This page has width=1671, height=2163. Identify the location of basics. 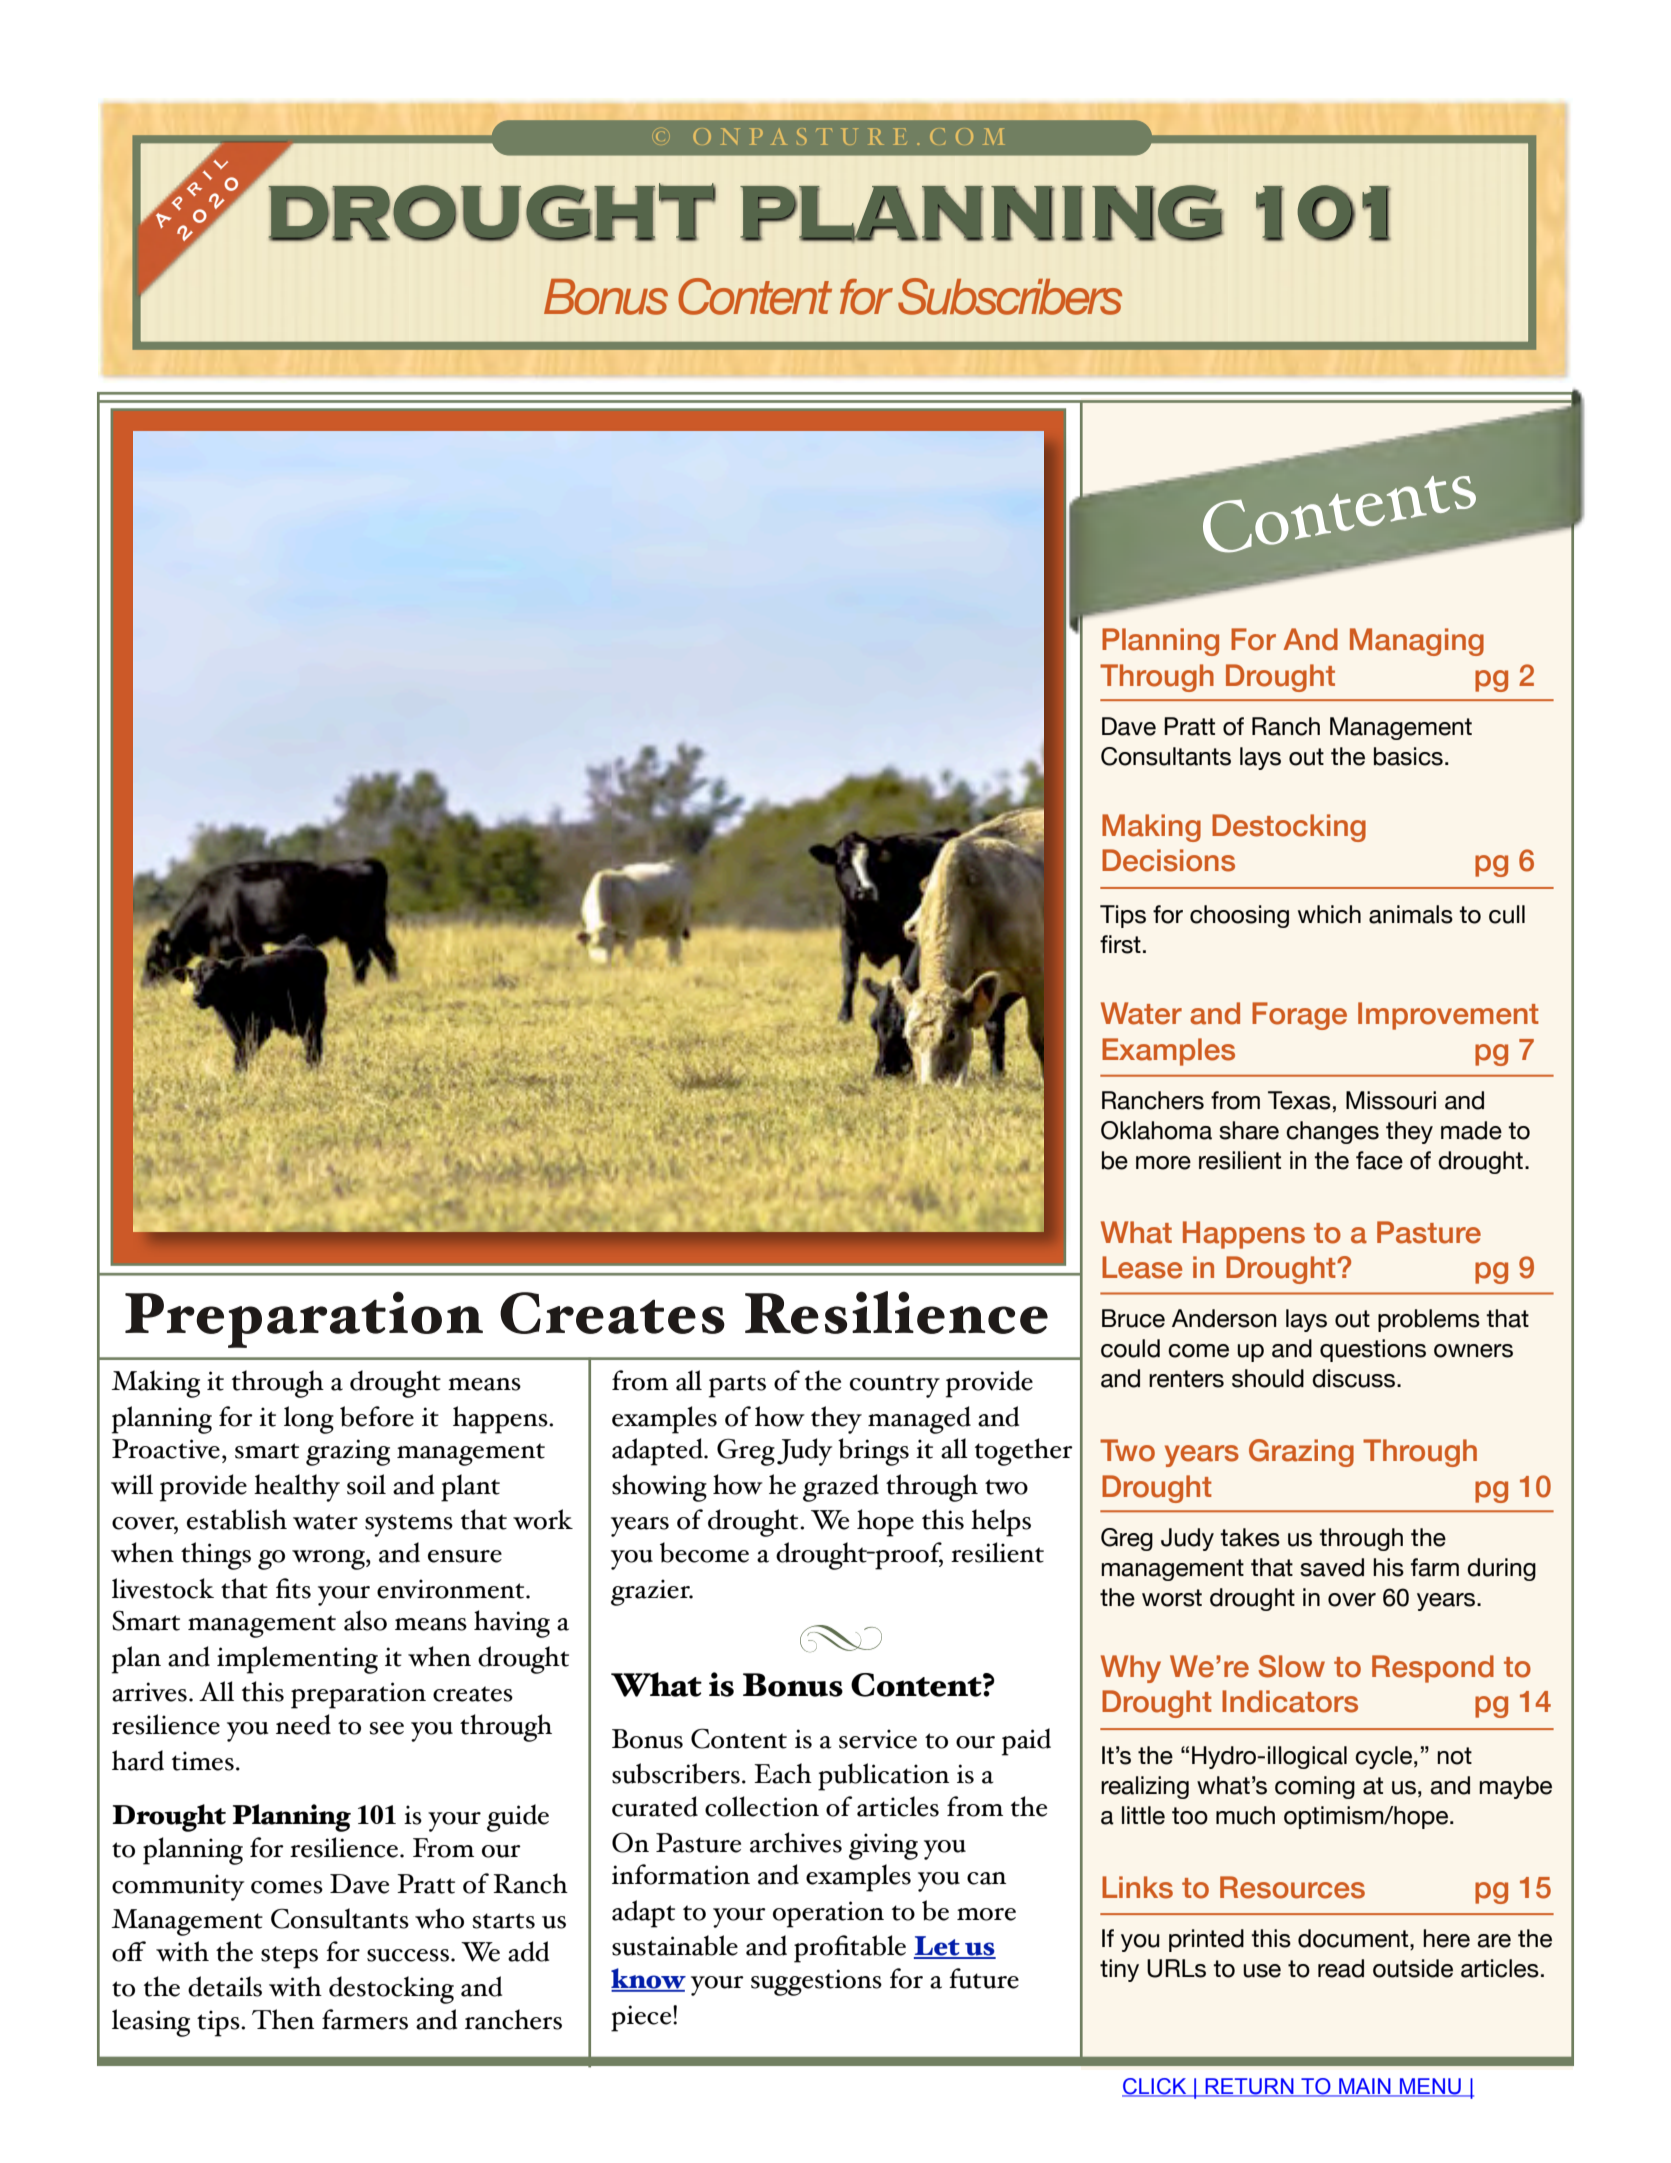
(1408, 756).
